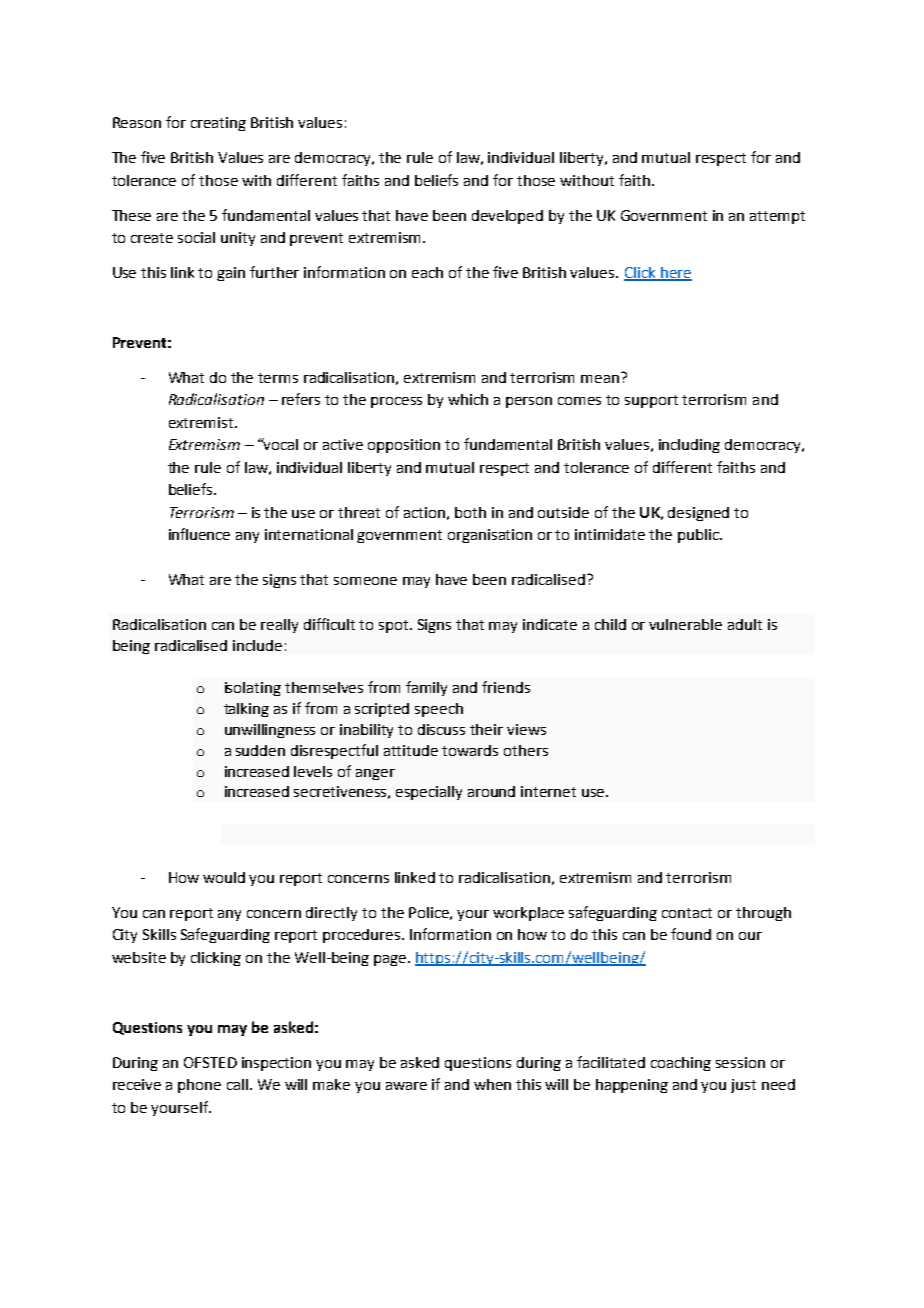 The height and width of the screenshot is (1308, 924). What do you see at coordinates (685, 624) in the screenshot?
I see `vulnerable` at bounding box center [685, 624].
